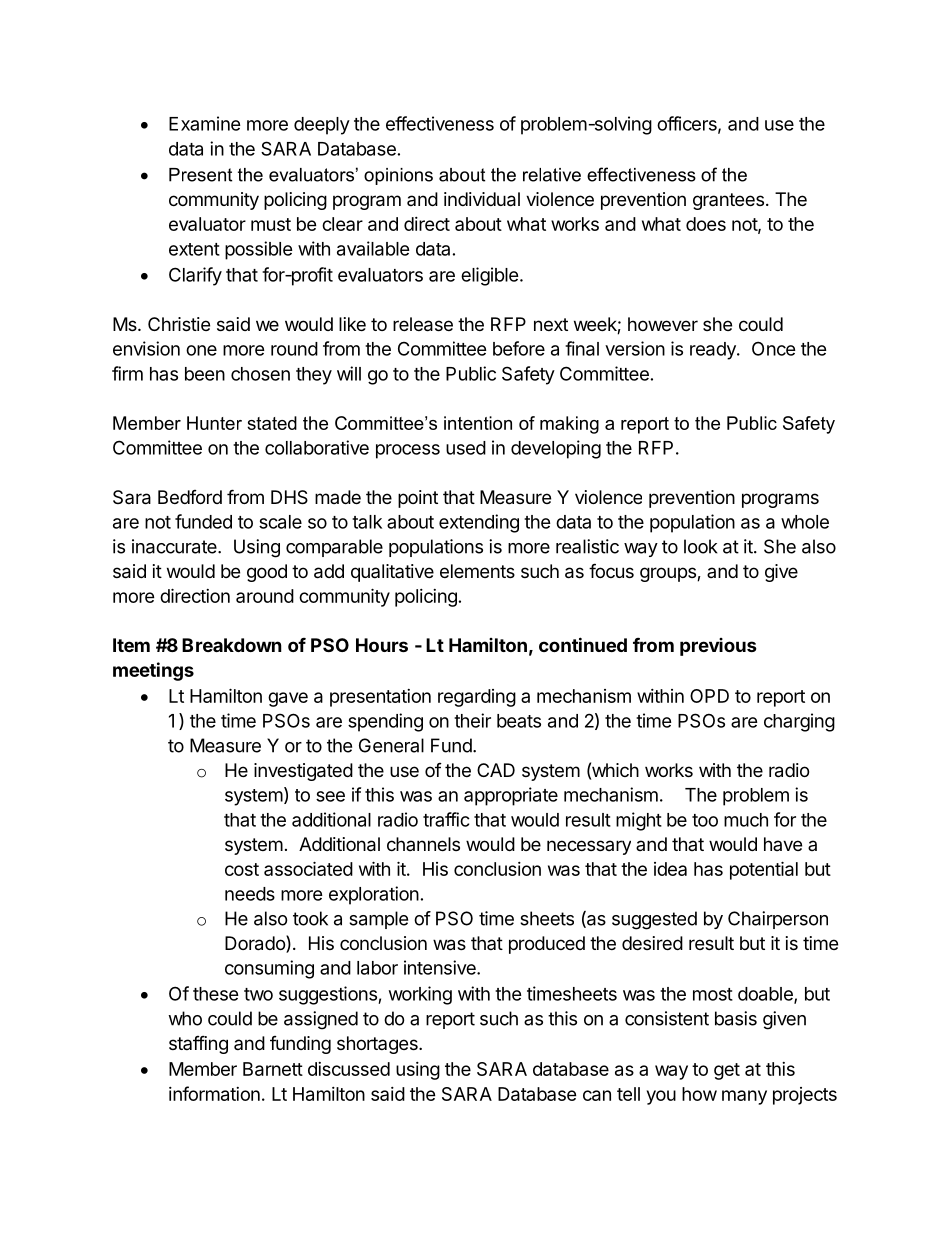 Image resolution: width=952 pixels, height=1233 pixels. What do you see at coordinates (466, 448) in the screenshot?
I see `used` at bounding box center [466, 448].
